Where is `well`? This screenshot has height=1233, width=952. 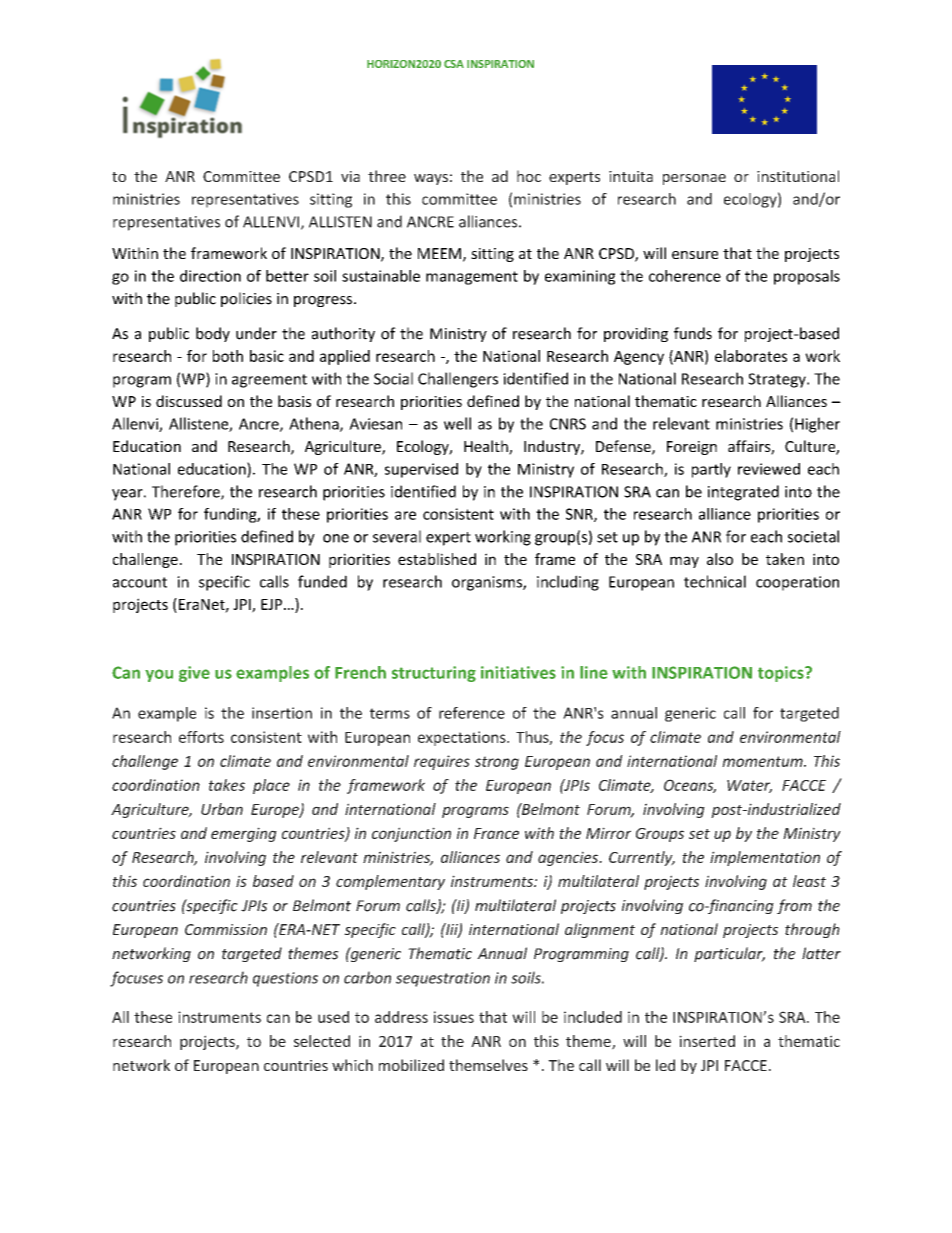
well is located at coordinates (457, 423).
